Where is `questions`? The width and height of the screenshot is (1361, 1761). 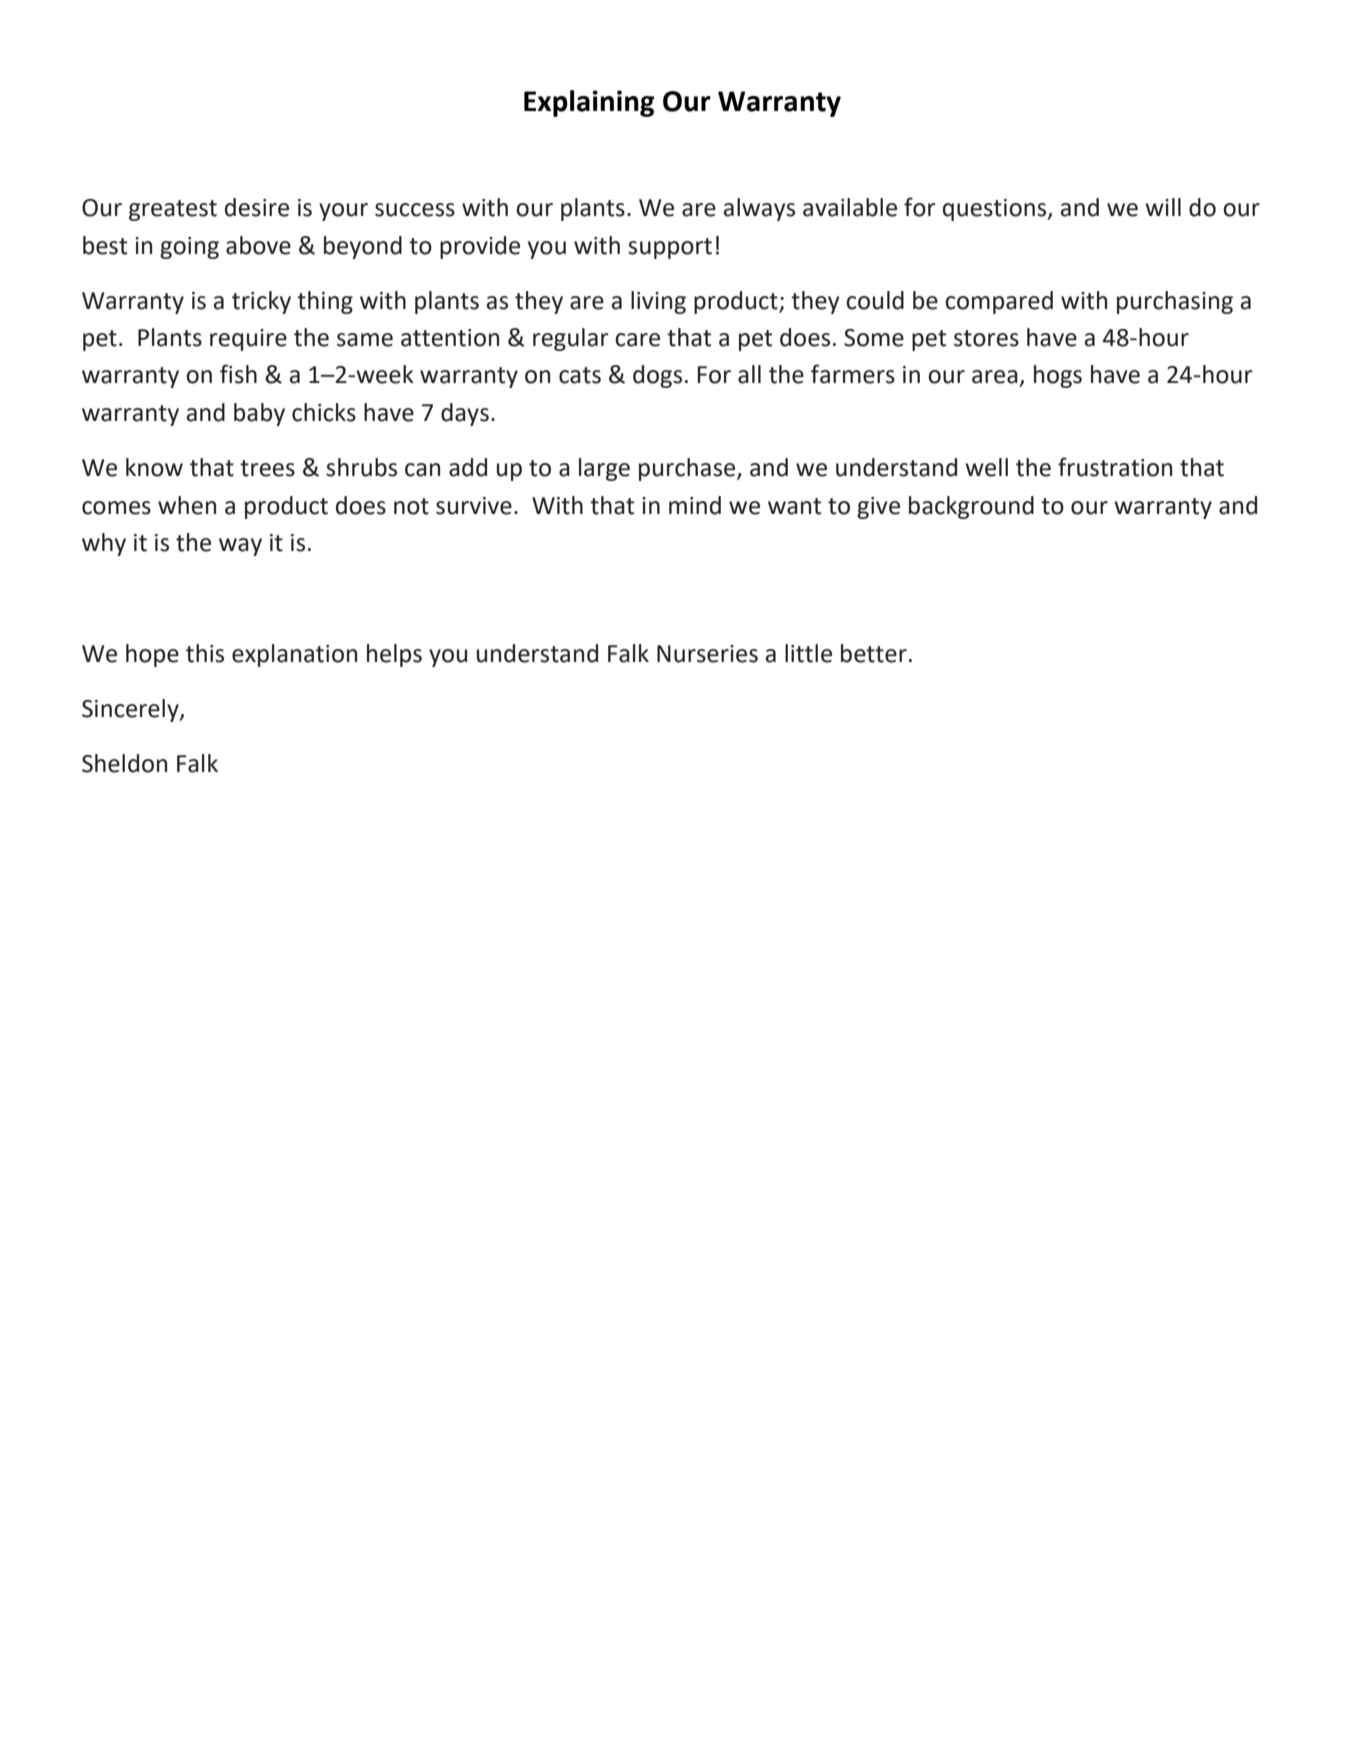
questions is located at coordinates (996, 210).
